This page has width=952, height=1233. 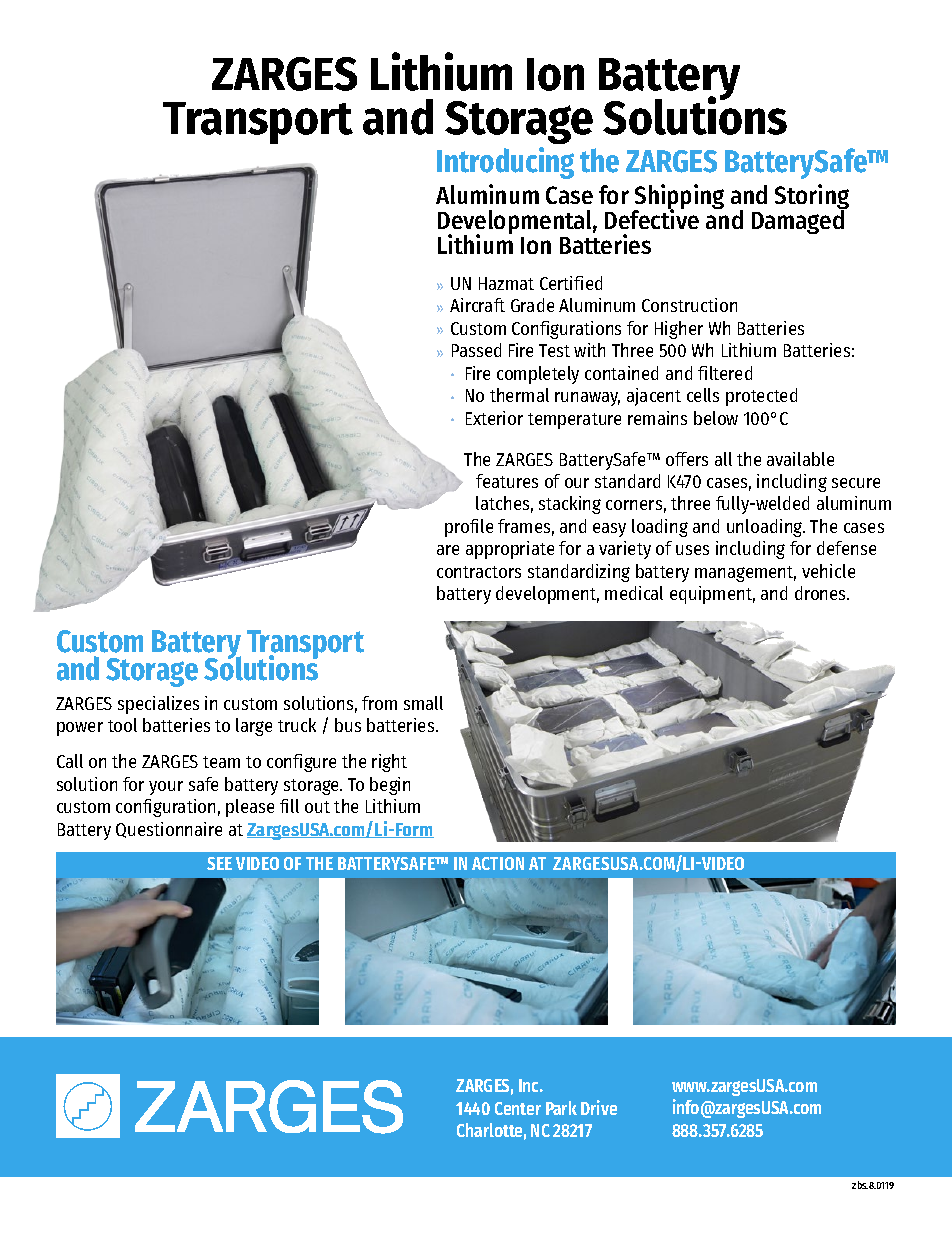 What do you see at coordinates (712, 595) in the page?
I see `equipment` at bounding box center [712, 595].
